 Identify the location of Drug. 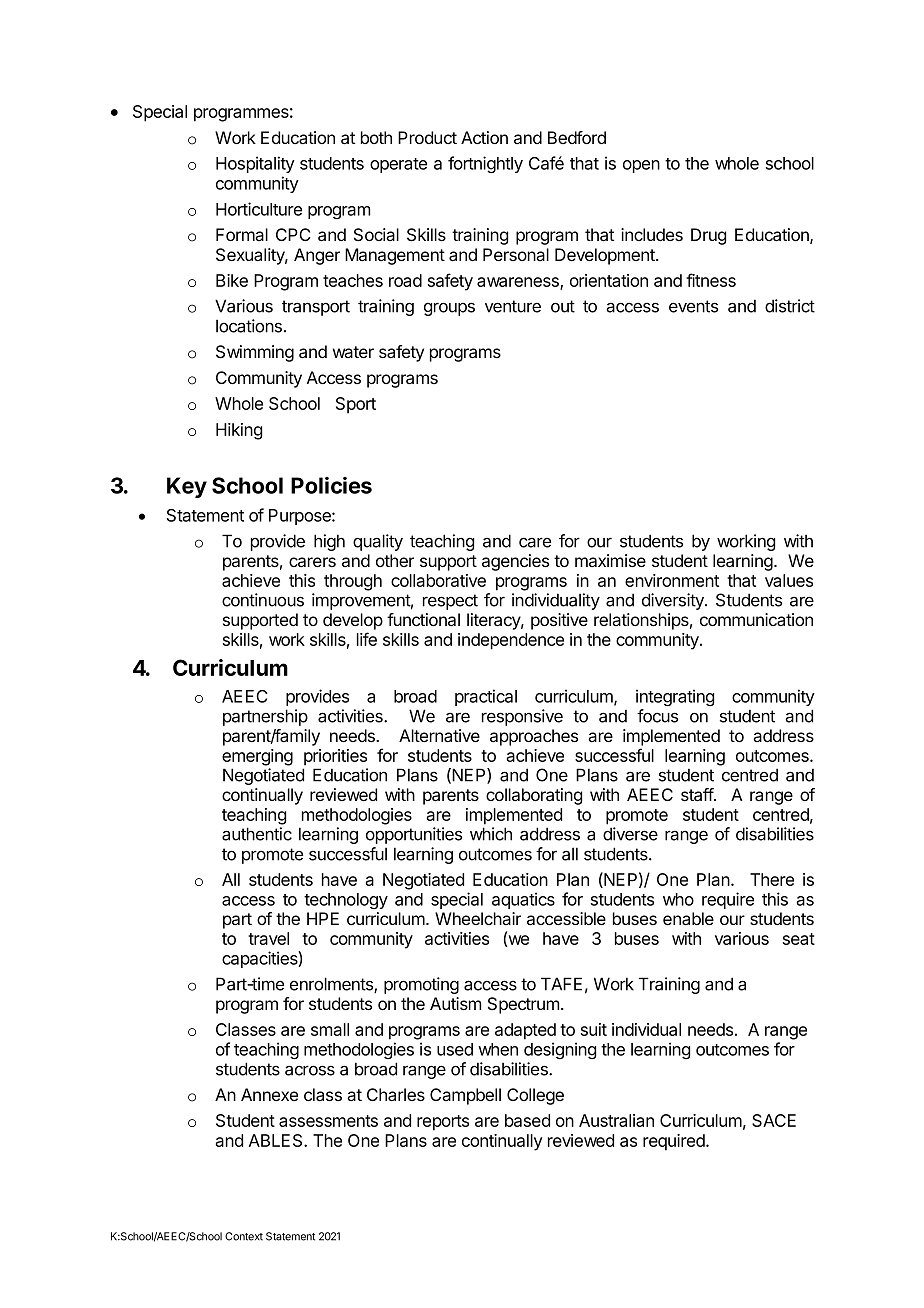
(708, 236).
